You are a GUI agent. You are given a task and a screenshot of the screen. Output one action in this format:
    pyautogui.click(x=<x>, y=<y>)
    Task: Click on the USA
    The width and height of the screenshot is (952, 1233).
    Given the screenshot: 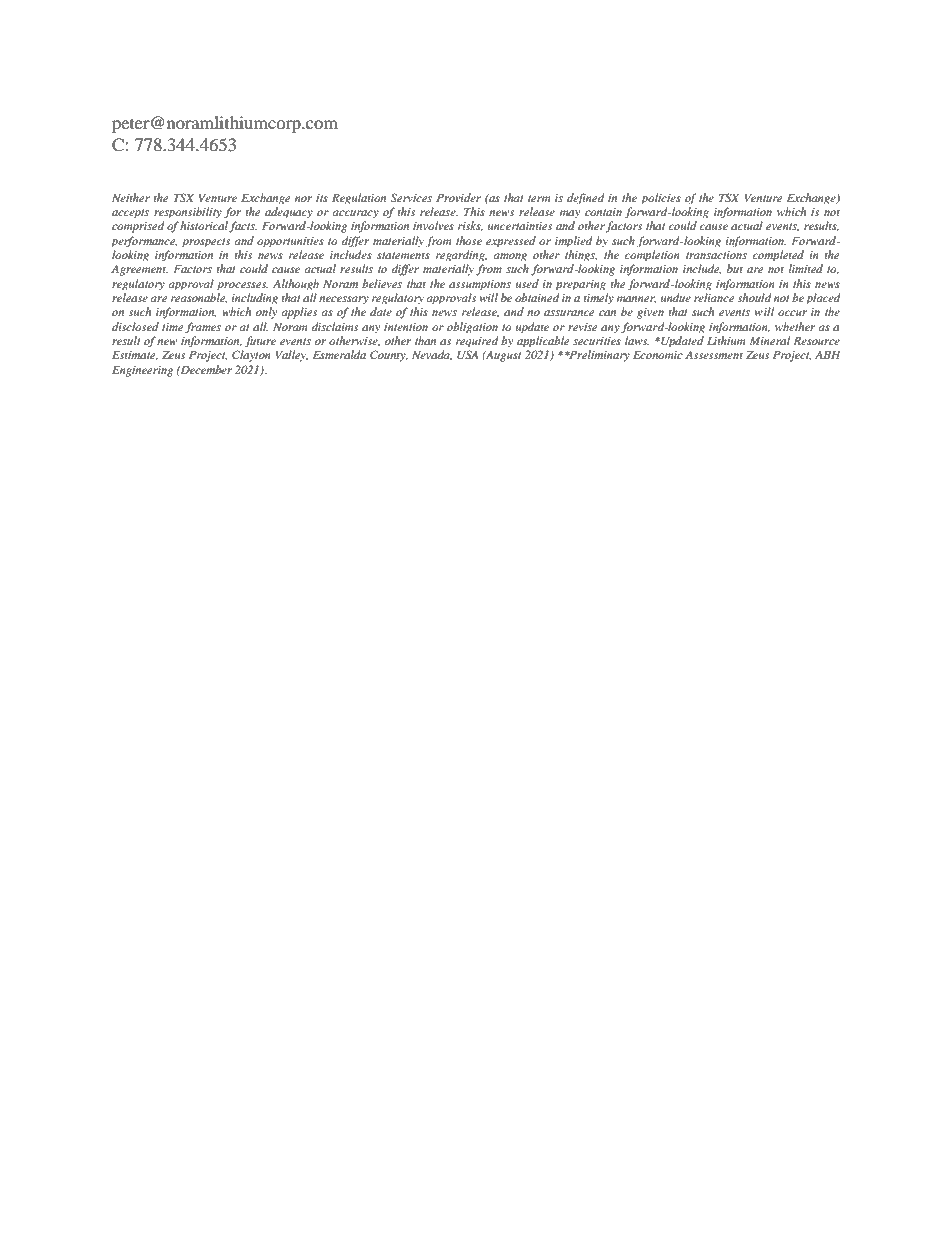 What is the action you would take?
    pyautogui.click(x=467, y=355)
